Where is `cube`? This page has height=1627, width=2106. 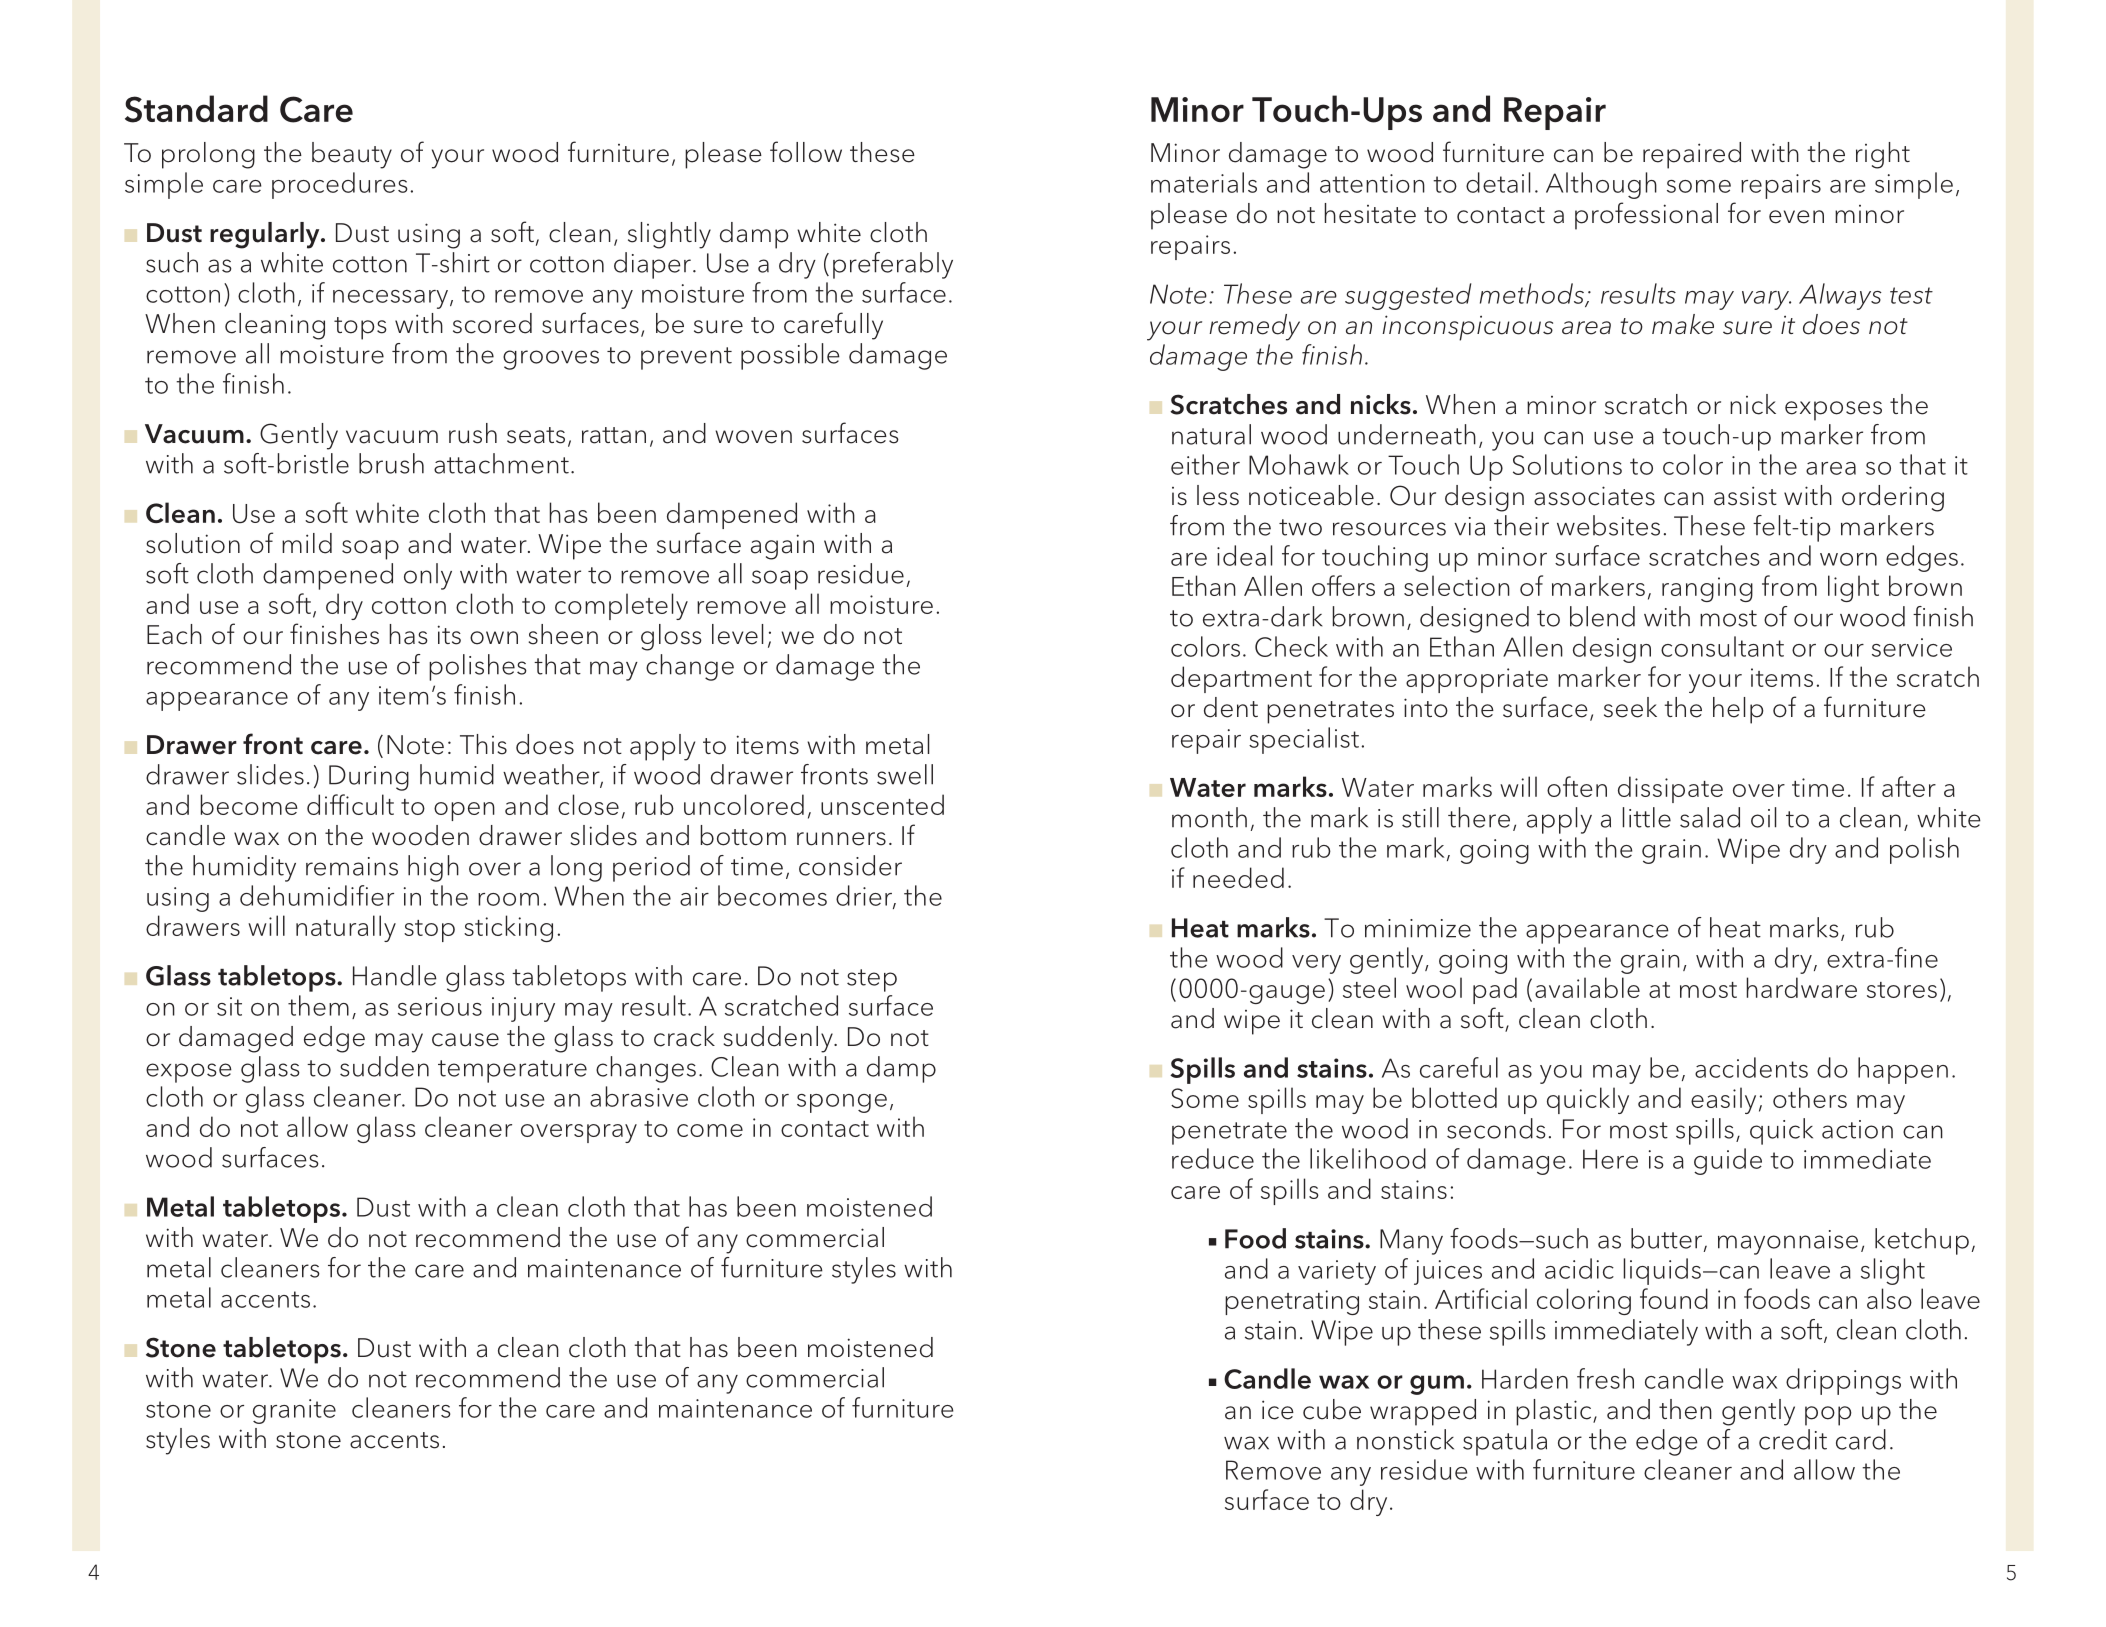 cube is located at coordinates (1332, 1409).
